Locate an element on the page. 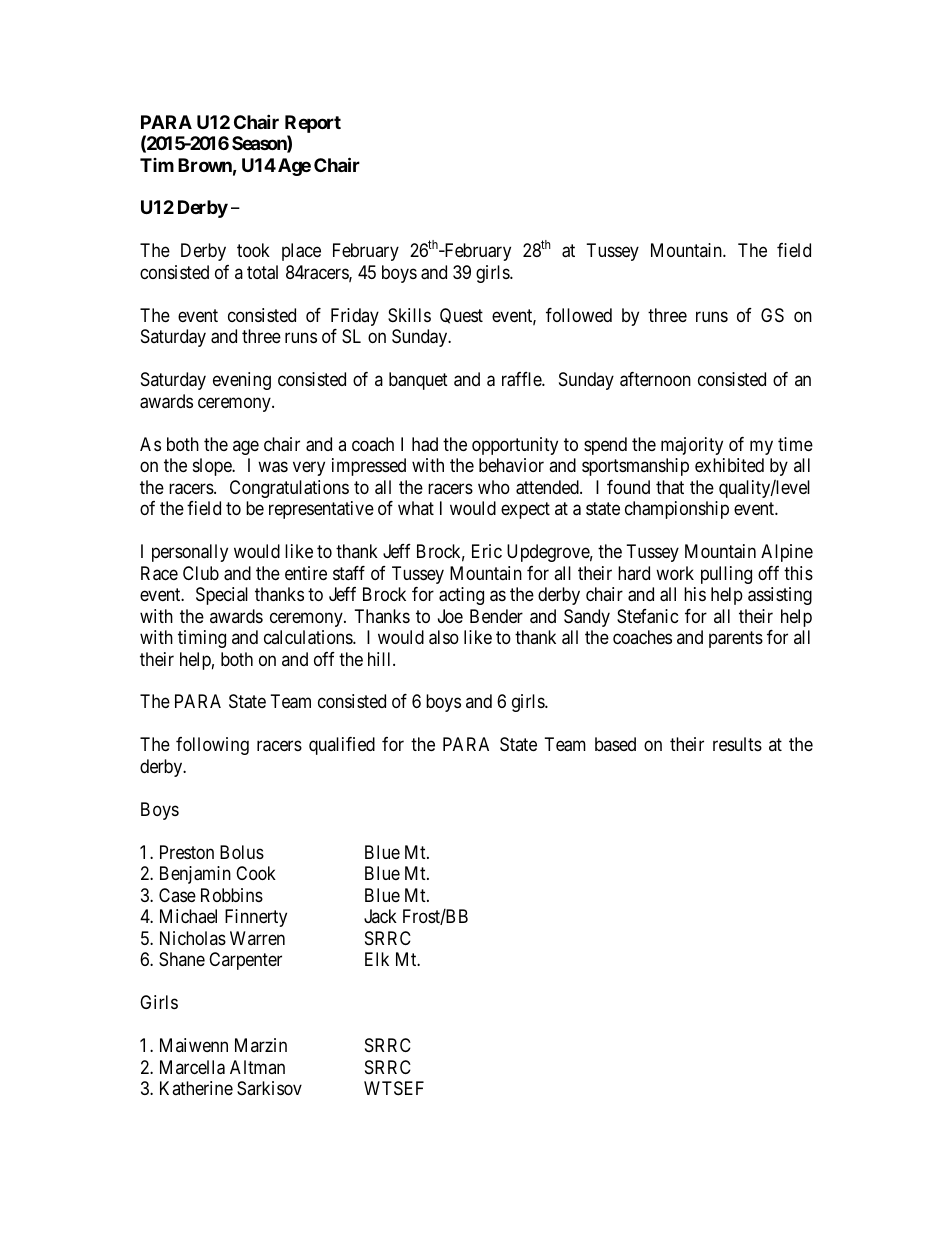 This image has width=952, height=1233. Quest is located at coordinates (461, 316).
